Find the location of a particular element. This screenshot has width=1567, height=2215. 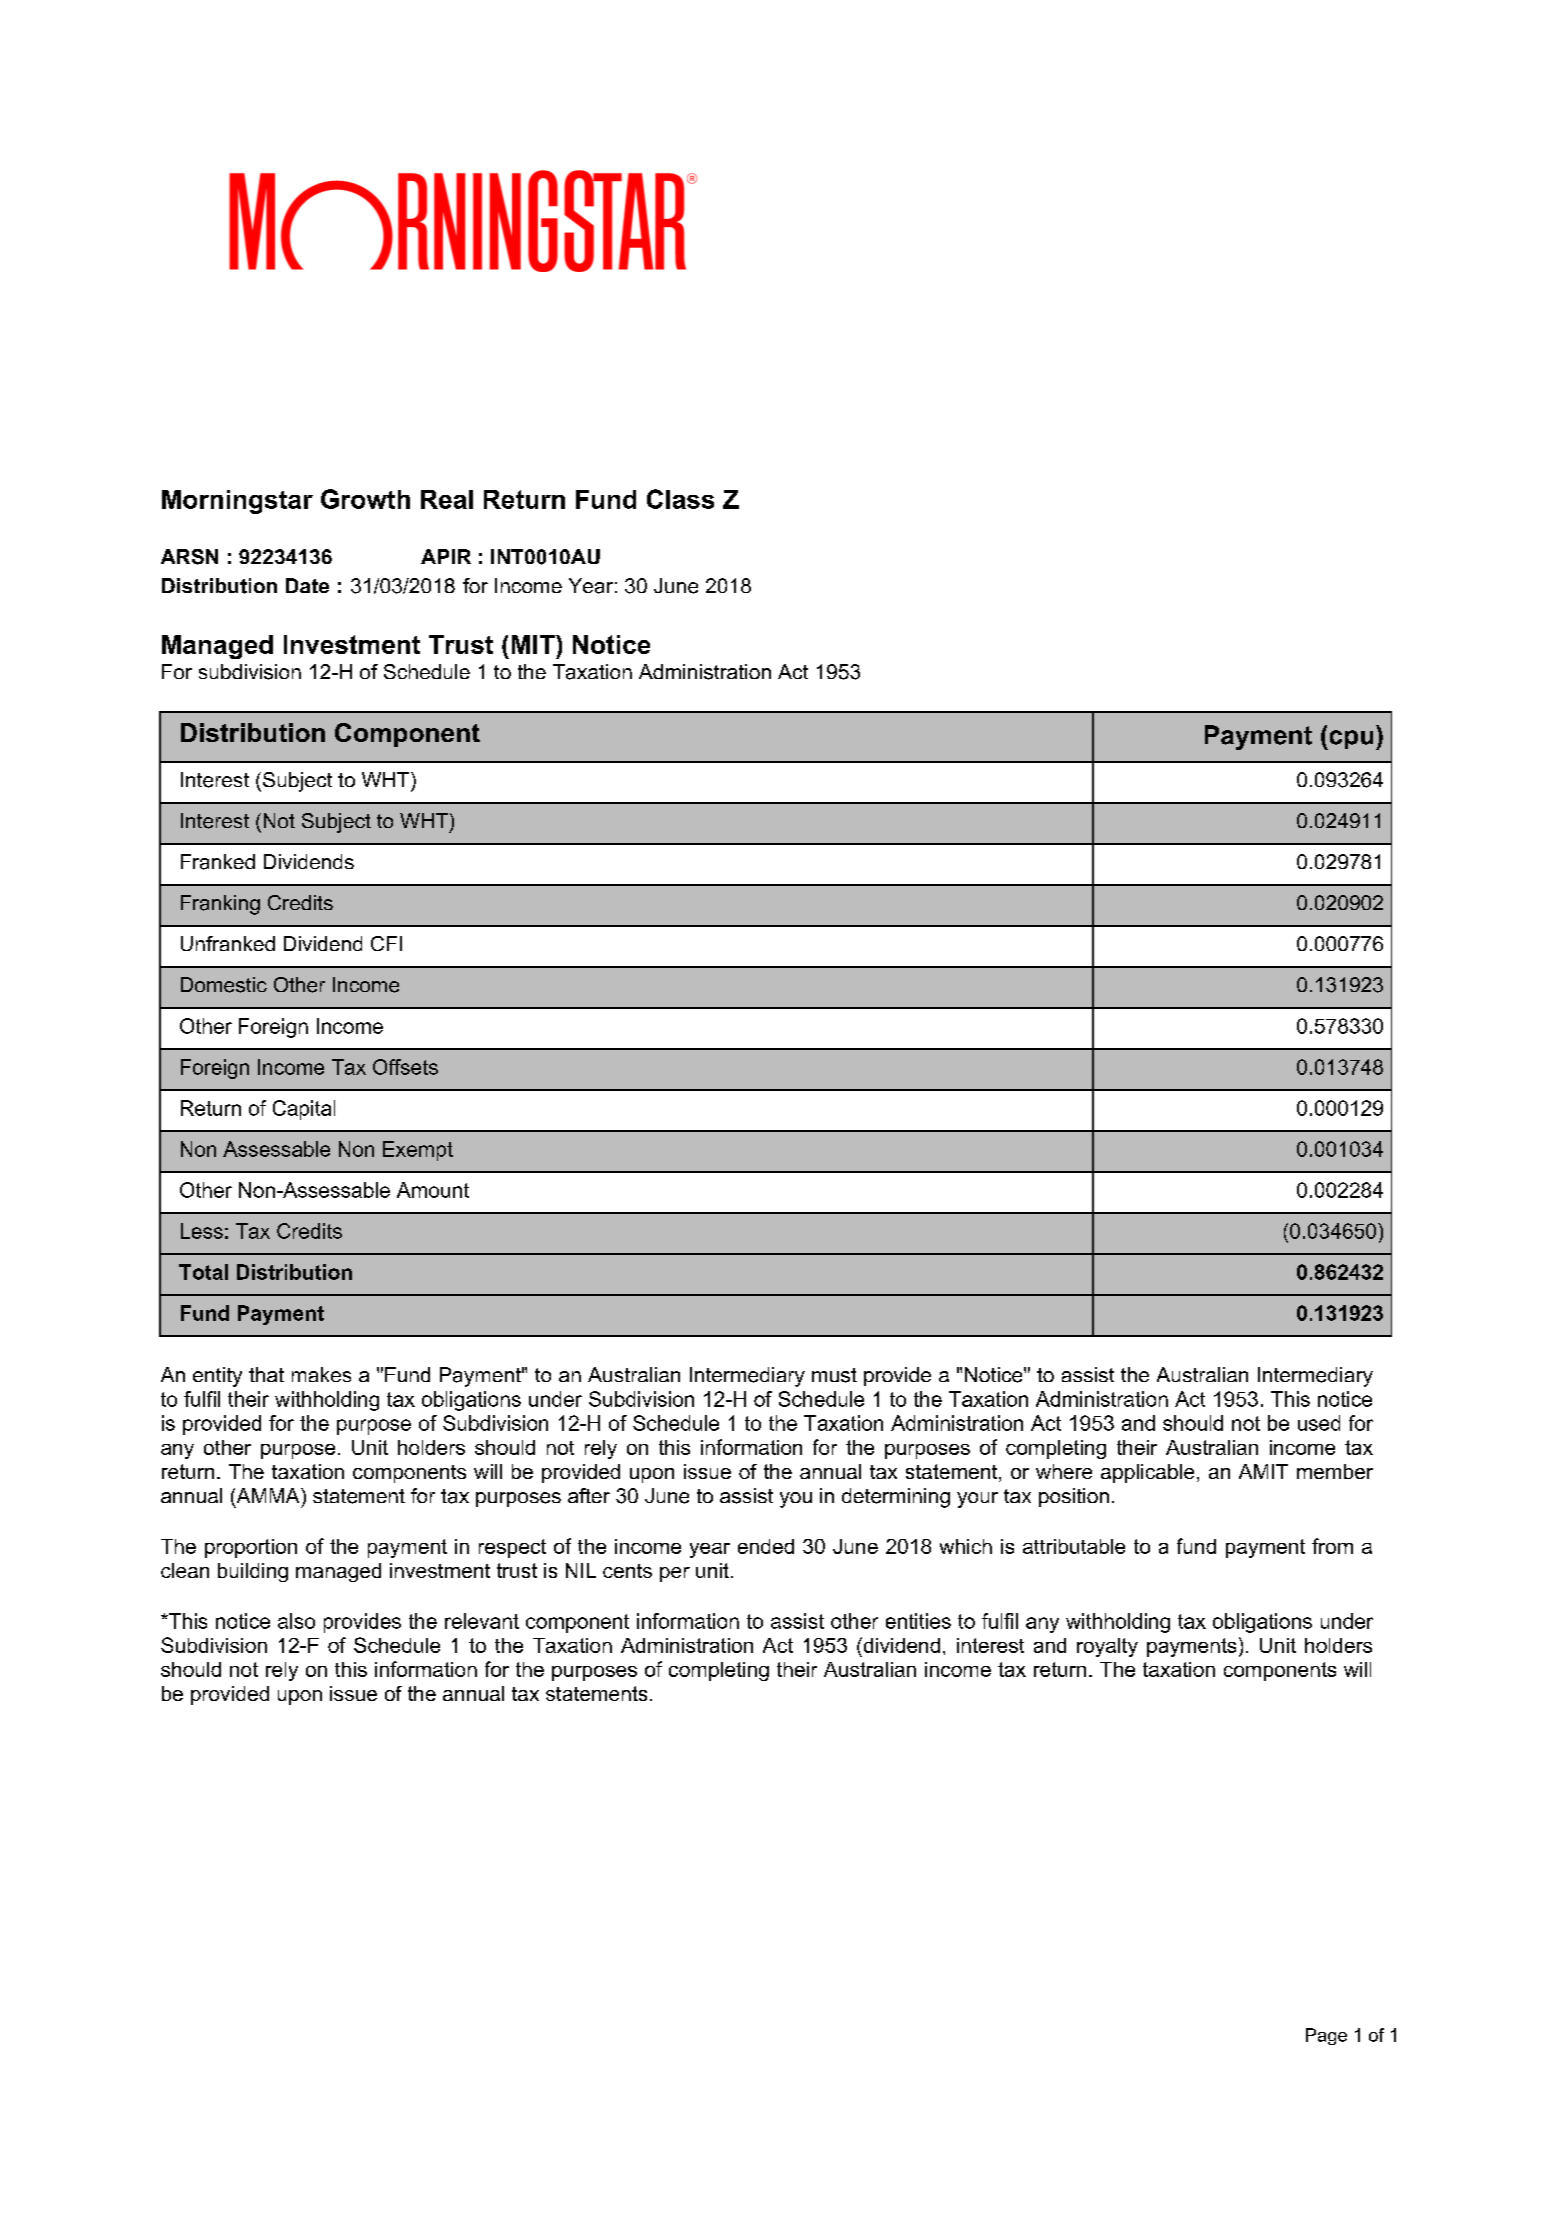

cpu is located at coordinates (1350, 740).
